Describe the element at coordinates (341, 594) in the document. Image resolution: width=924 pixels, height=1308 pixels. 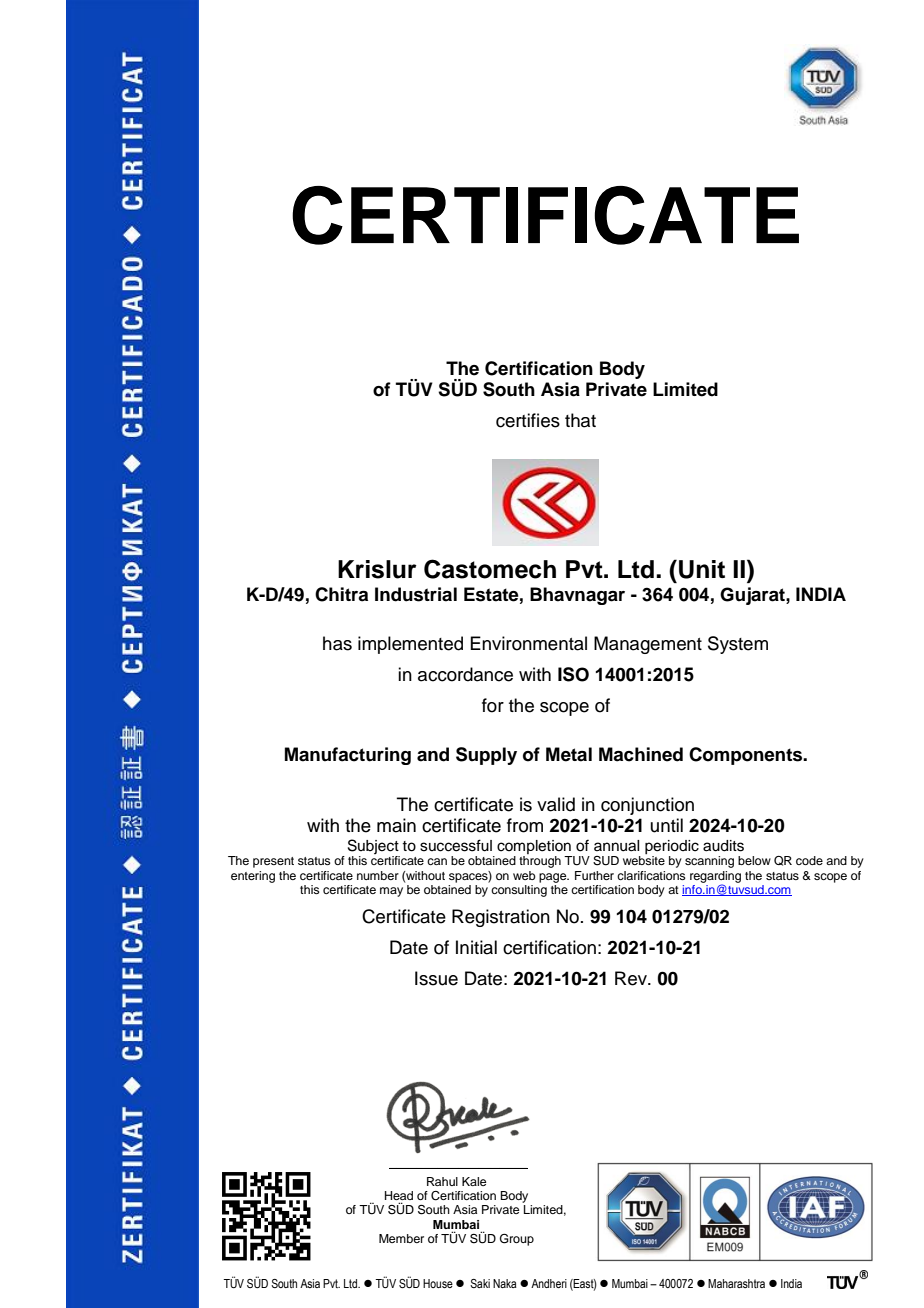
I see `Chitra` at that location.
